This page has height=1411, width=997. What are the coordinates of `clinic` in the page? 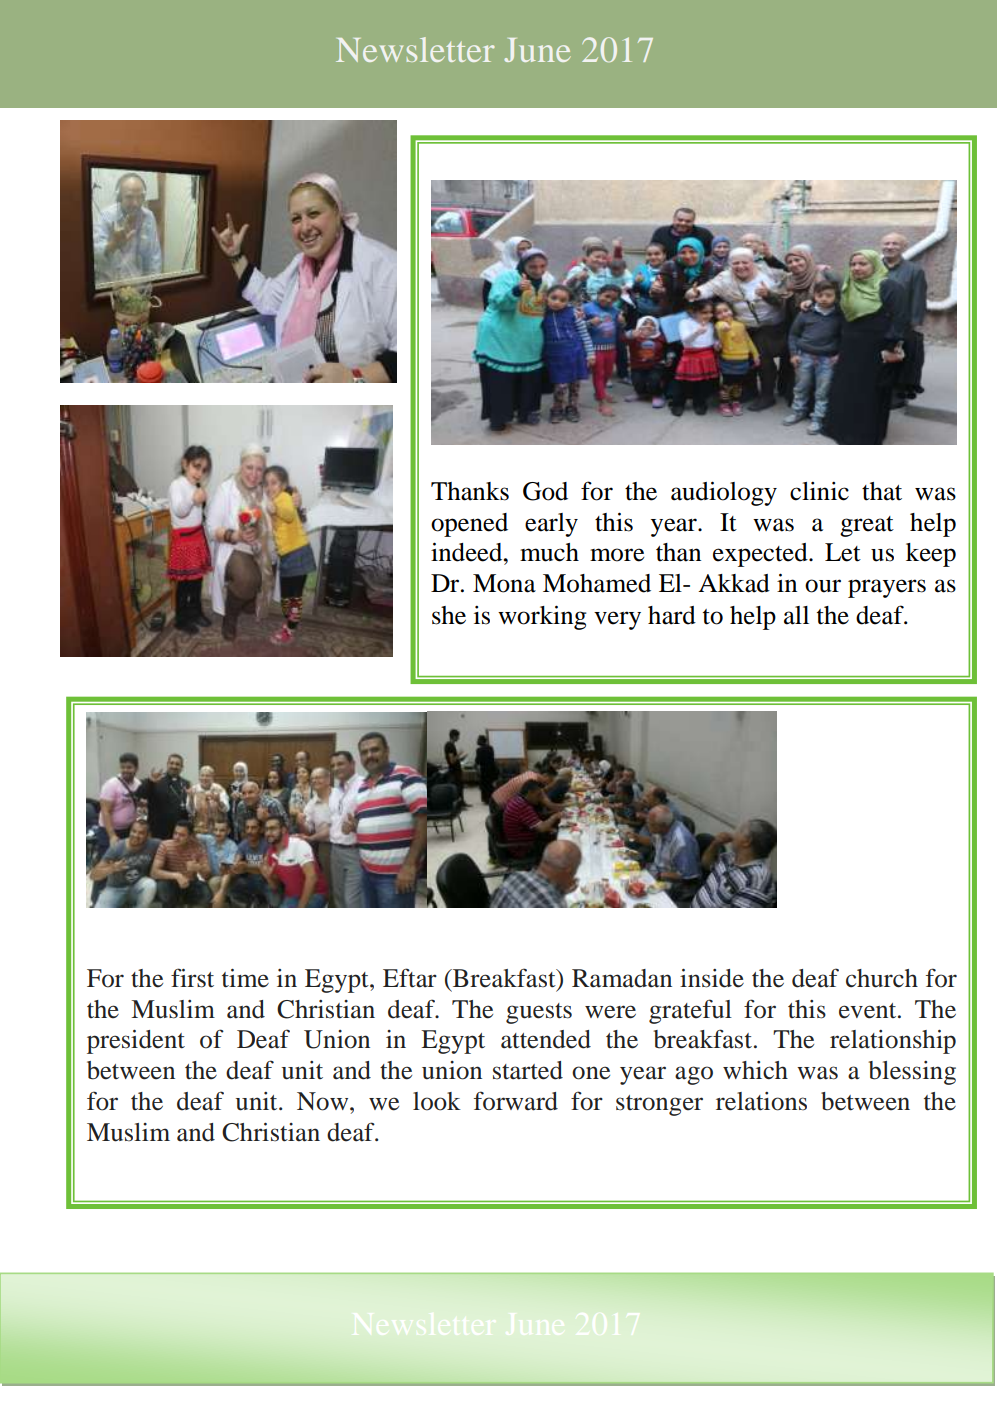 It's located at (819, 491).
